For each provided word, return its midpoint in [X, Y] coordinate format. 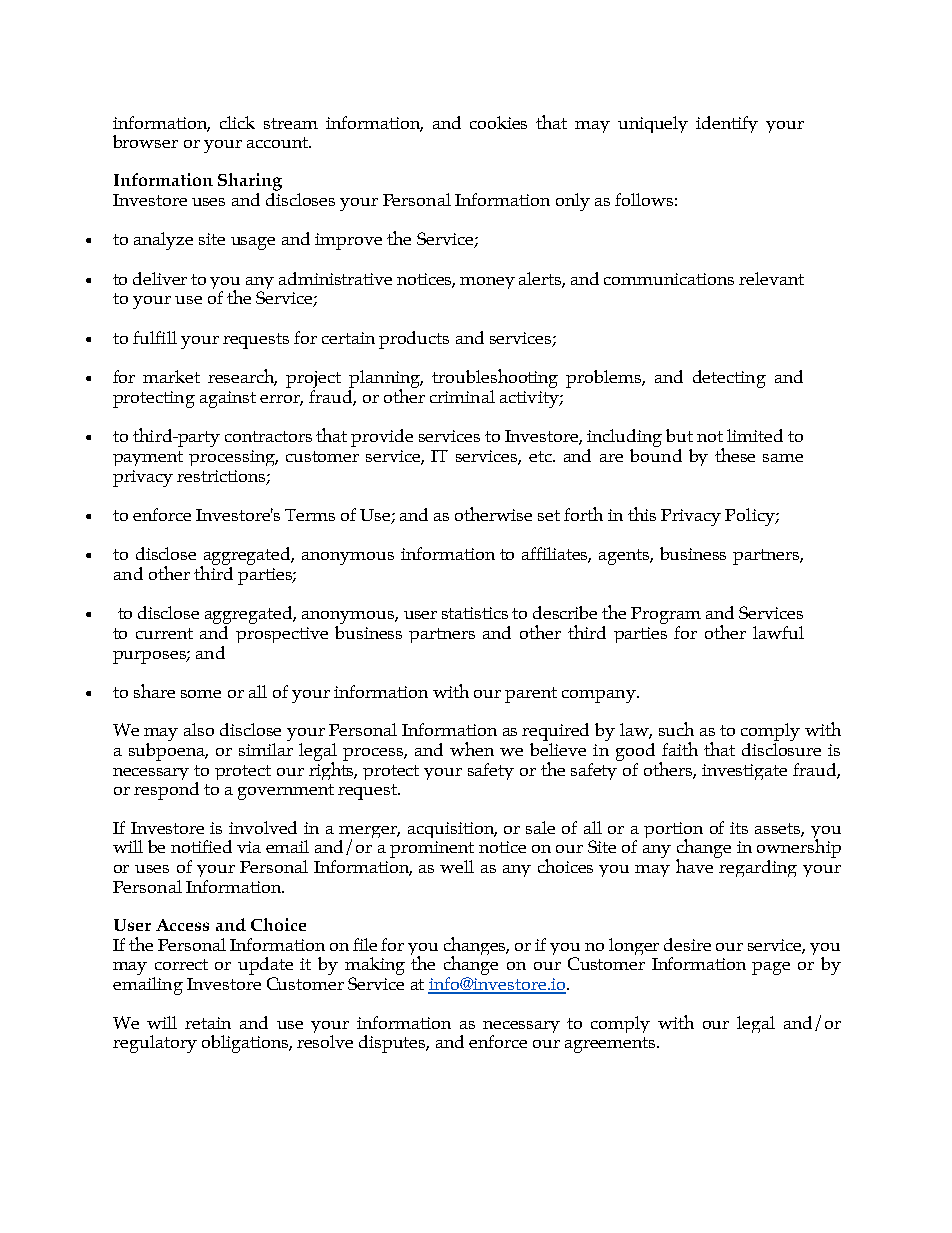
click [237, 122]
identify [727, 124]
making [375, 967]
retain [208, 1023]
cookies [498, 122]
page [771, 968]
